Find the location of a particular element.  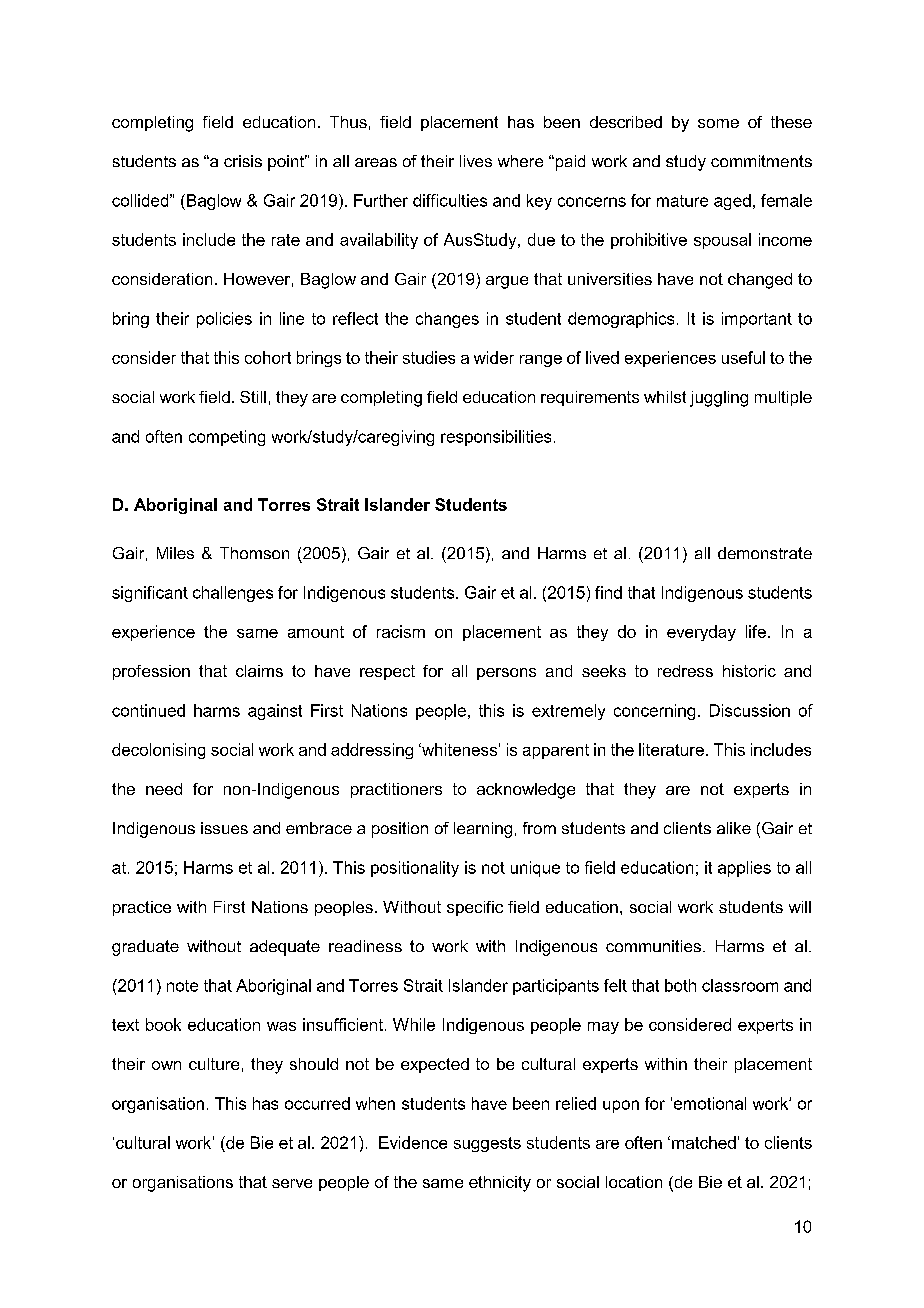

acknowledge is located at coordinates (526, 791).
